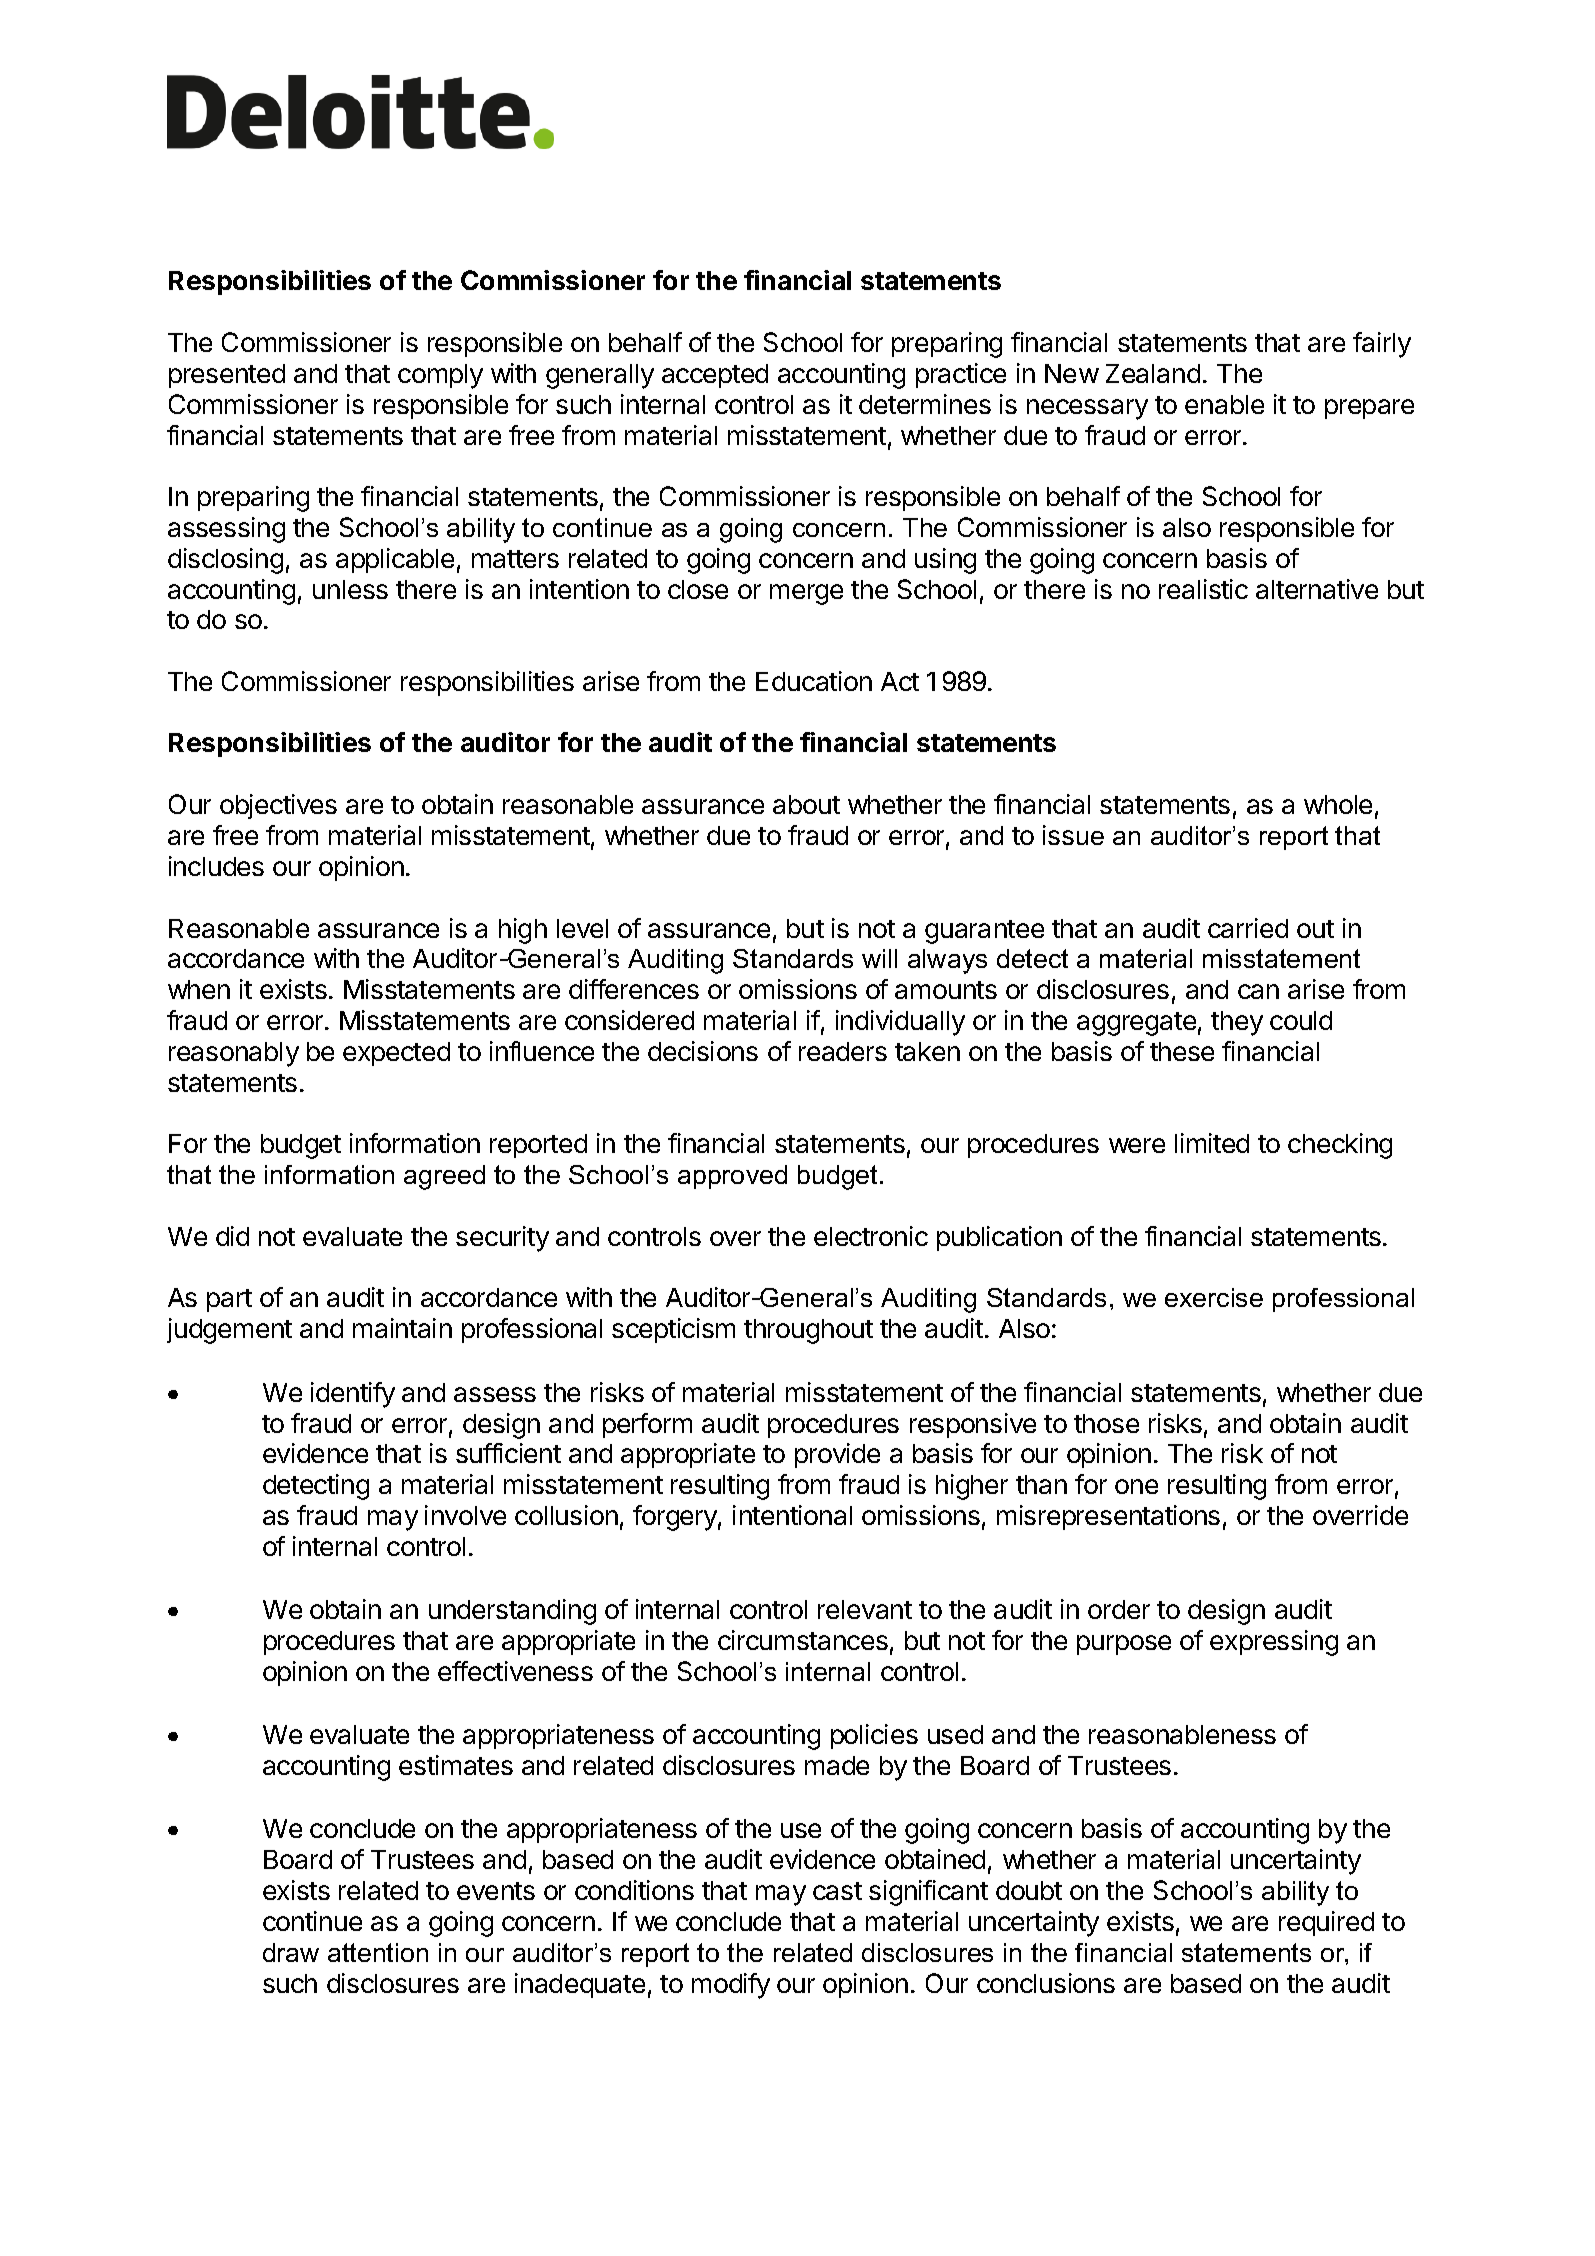 Image resolution: width=1595 pixels, height=2256 pixels. What do you see at coordinates (1326, 1923) in the screenshot?
I see `required` at bounding box center [1326, 1923].
